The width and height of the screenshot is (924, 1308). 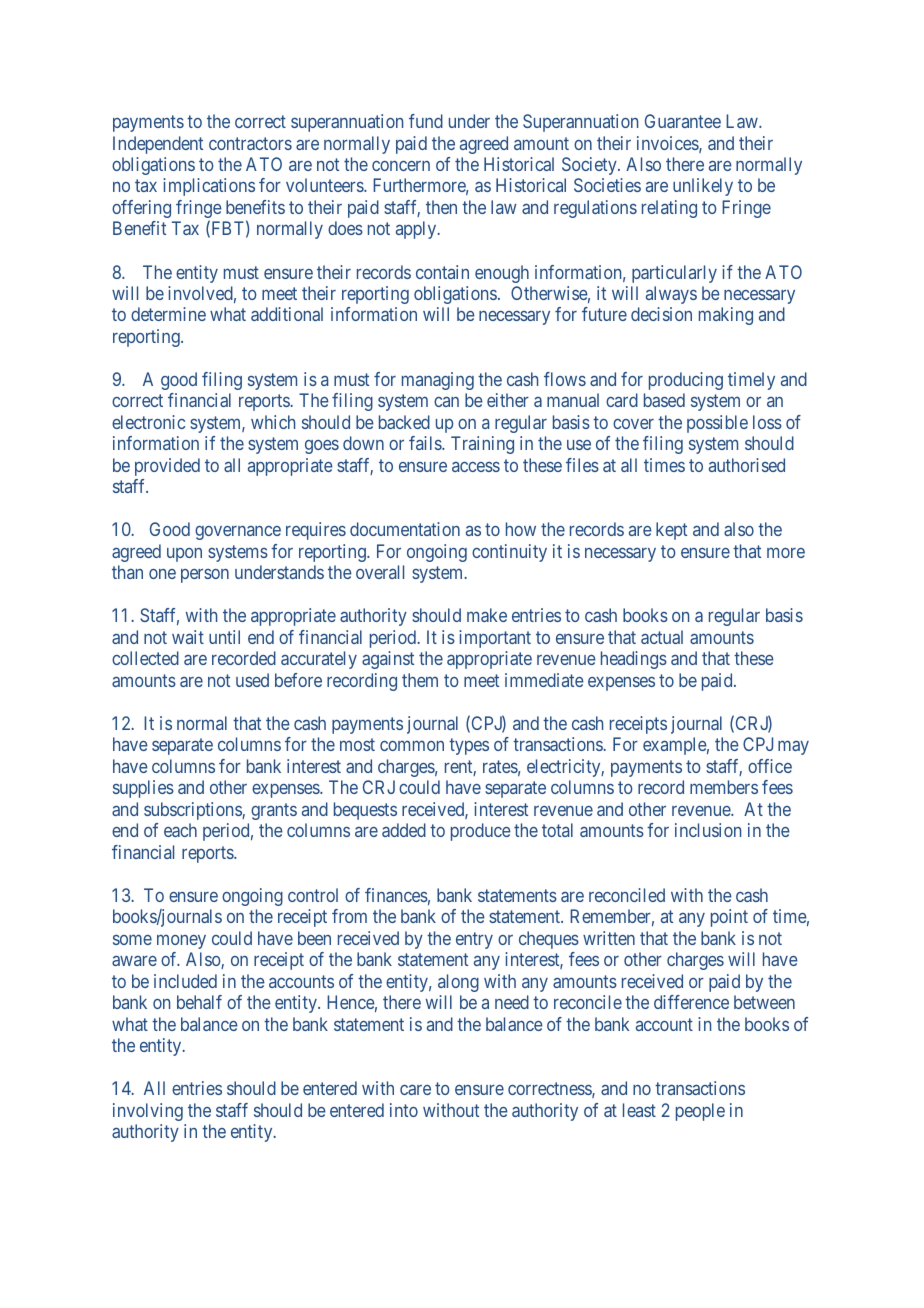 What do you see at coordinates (487, 615) in the screenshot?
I see `make` at bounding box center [487, 615].
